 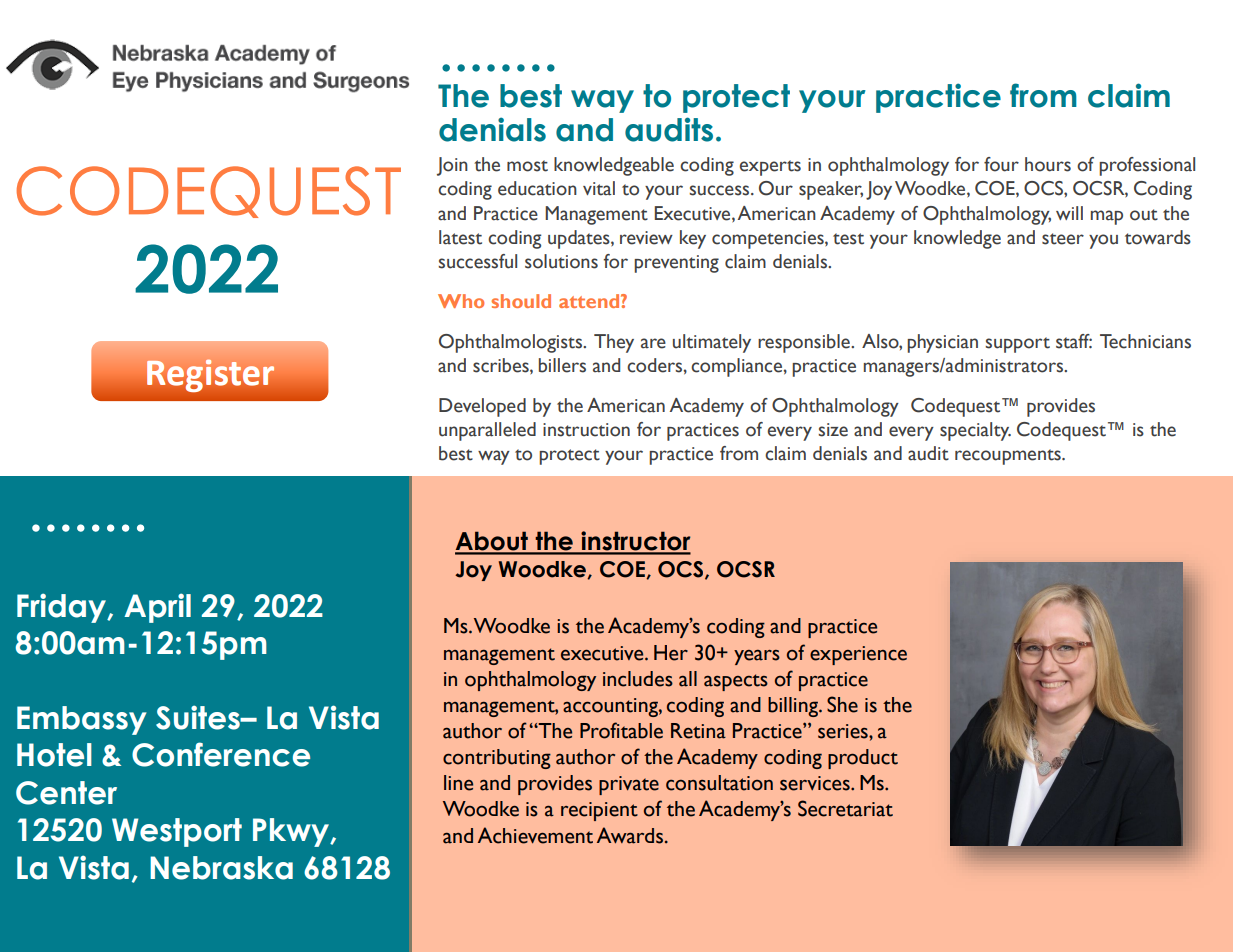 I want to click on specialty, so click(x=975, y=431).
